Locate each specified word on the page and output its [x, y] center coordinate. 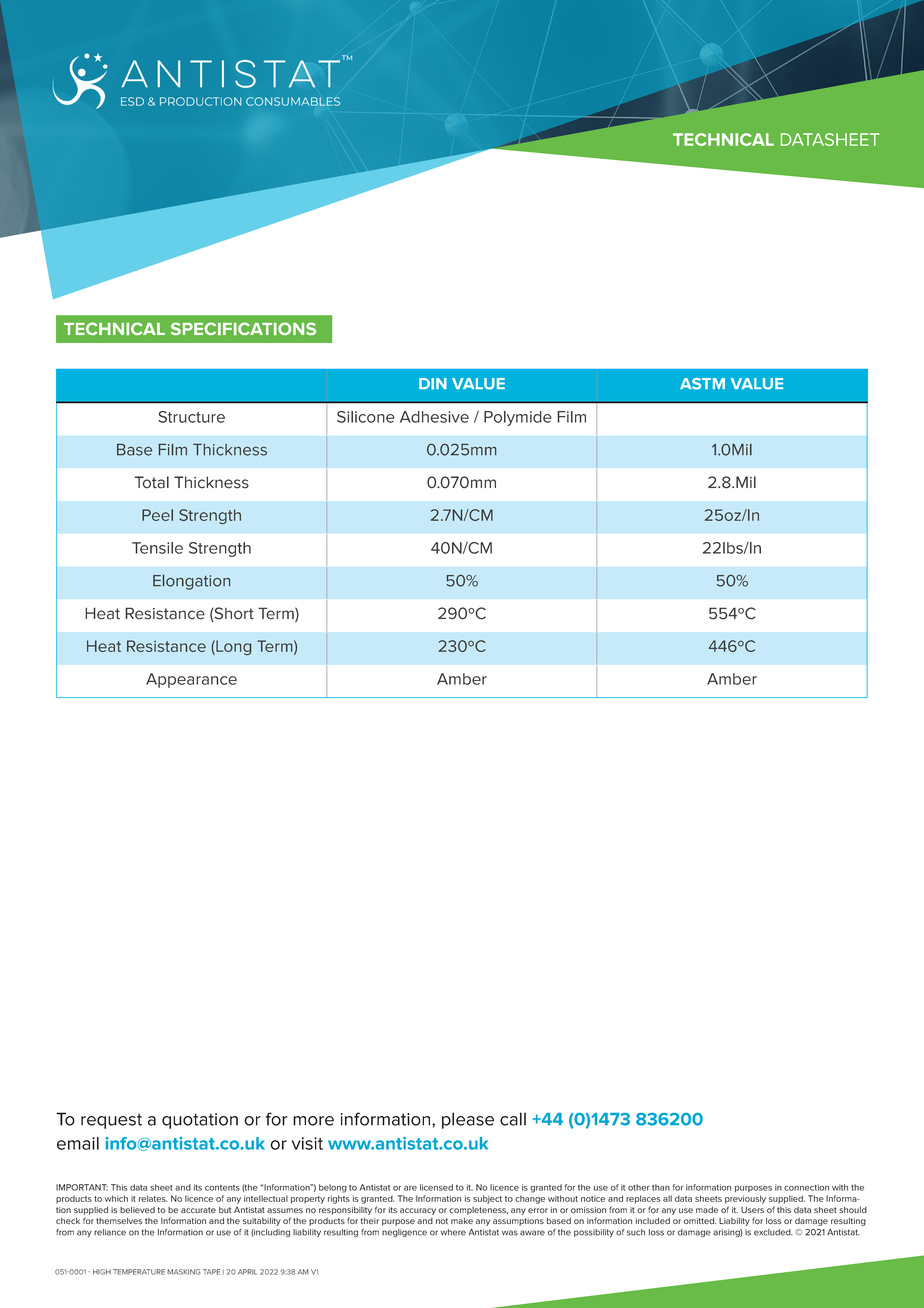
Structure [191, 417]
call [513, 1119]
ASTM [702, 384]
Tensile [157, 548]
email [78, 1143]
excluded [773, 1232]
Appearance [191, 680]
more [313, 1121]
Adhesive [434, 417]
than [661, 1187]
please [468, 1120]
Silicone [366, 417]
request [111, 1121]
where [453, 1232]
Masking [184, 1272]
